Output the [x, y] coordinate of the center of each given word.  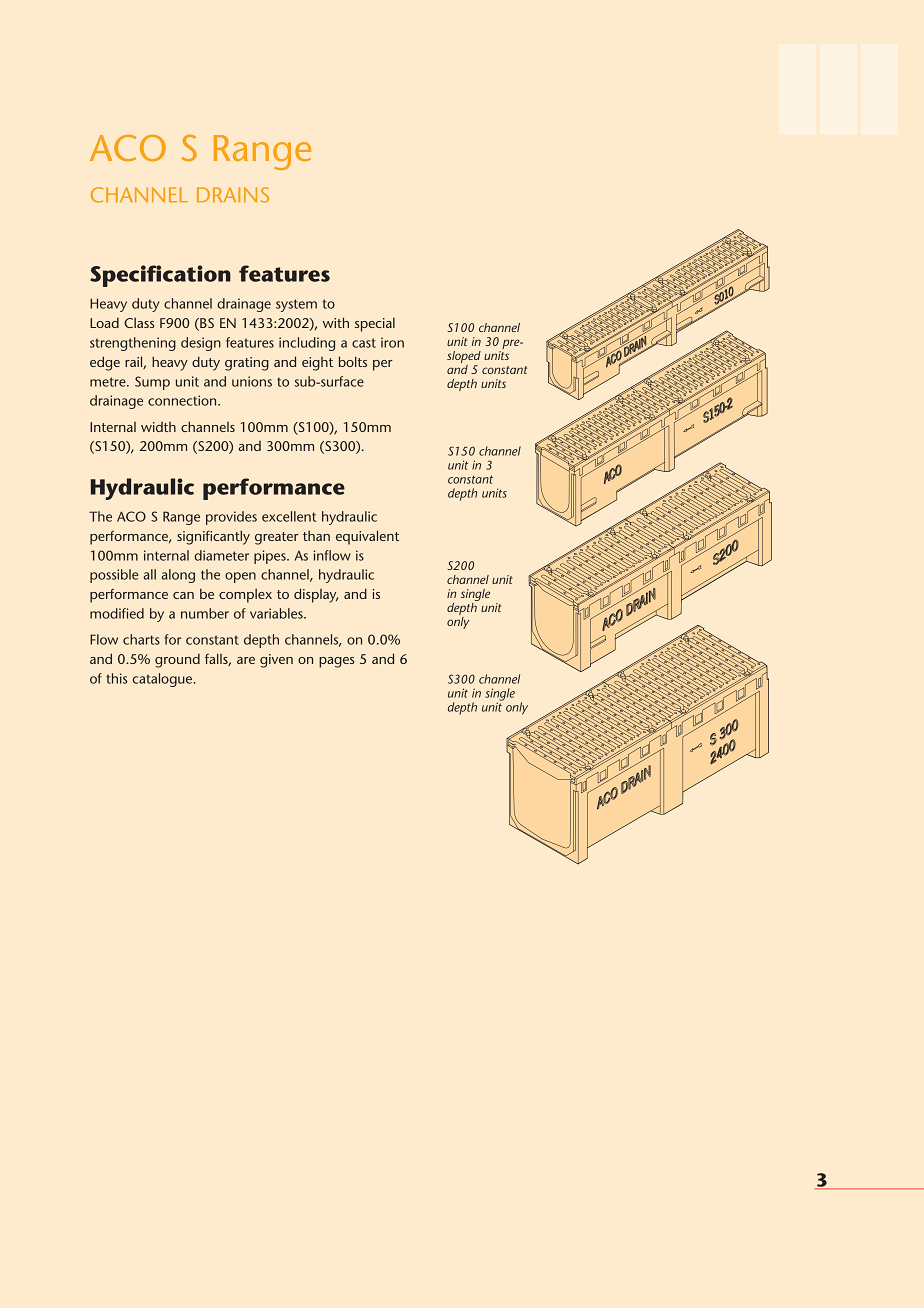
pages [336, 662]
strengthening [133, 344]
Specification [160, 276]
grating [247, 364]
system [296, 305]
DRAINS [233, 195]
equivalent [367, 537]
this [117, 678]
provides [231, 518]
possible [114, 576]
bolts [353, 361]
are [246, 660]
